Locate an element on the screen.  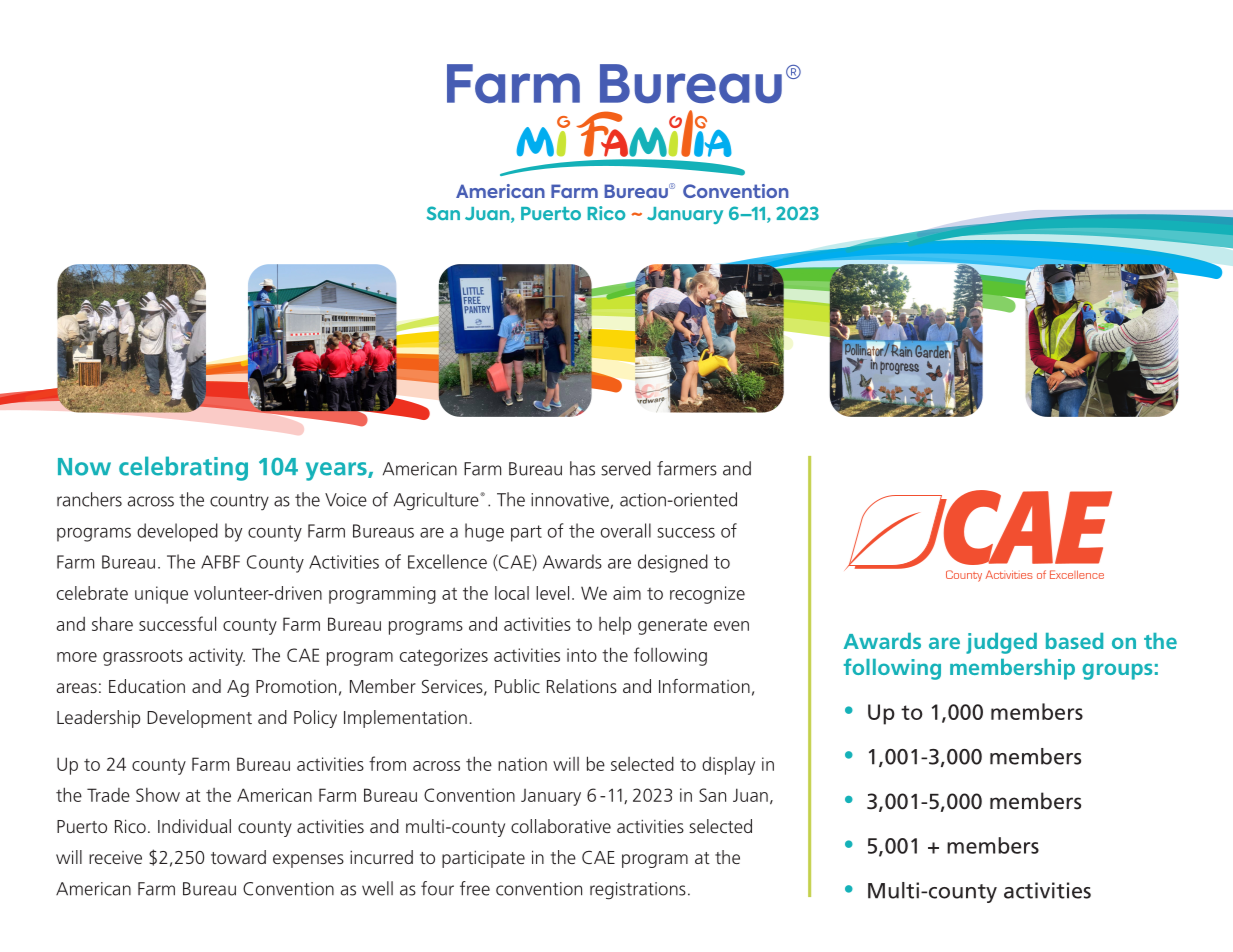
groups is located at coordinates (1117, 671).
